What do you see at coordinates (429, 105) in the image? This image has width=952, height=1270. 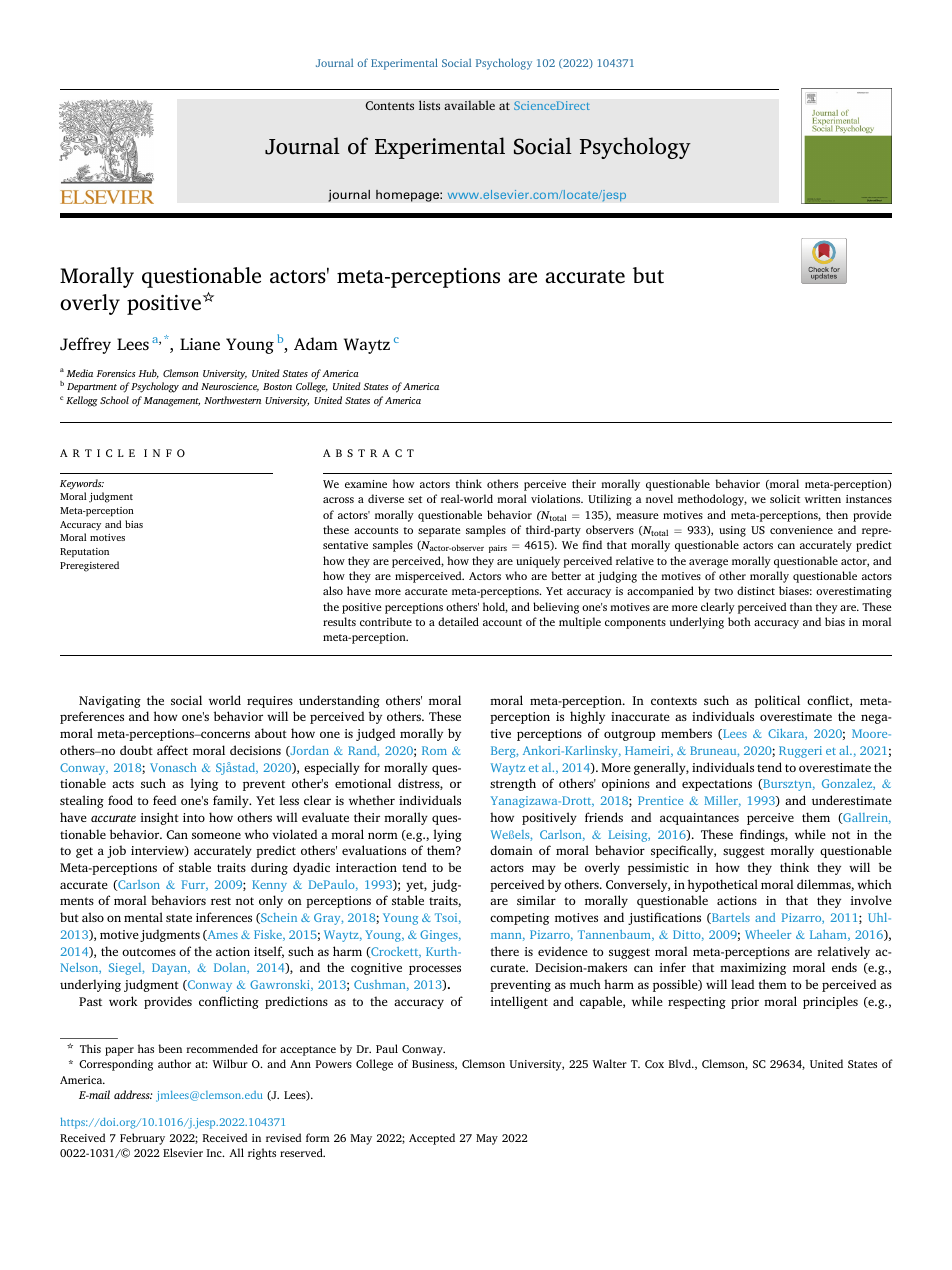 I see `lists` at bounding box center [429, 105].
